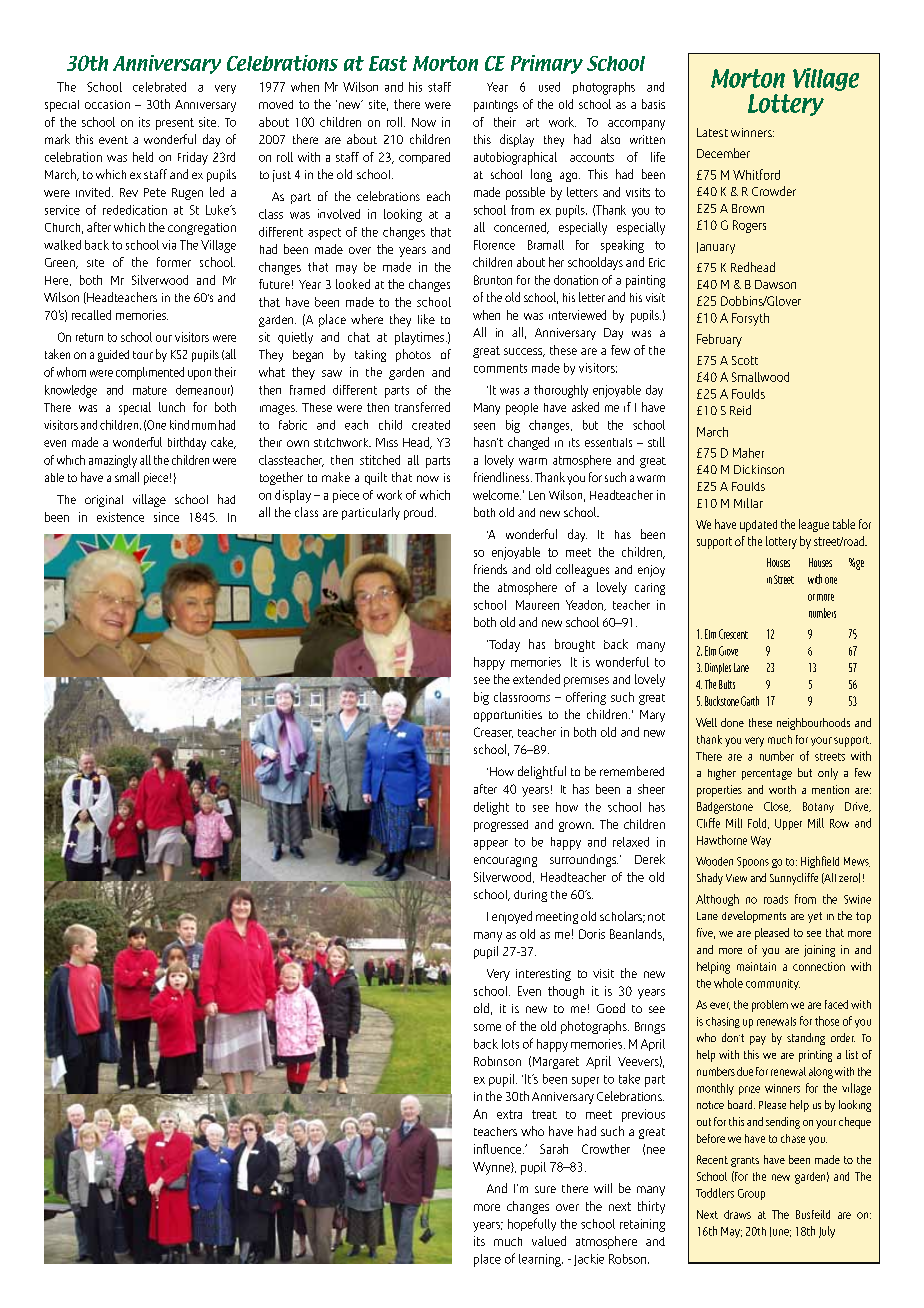  Describe the element at coordinates (424, 158) in the screenshot. I see `compared` at that location.
